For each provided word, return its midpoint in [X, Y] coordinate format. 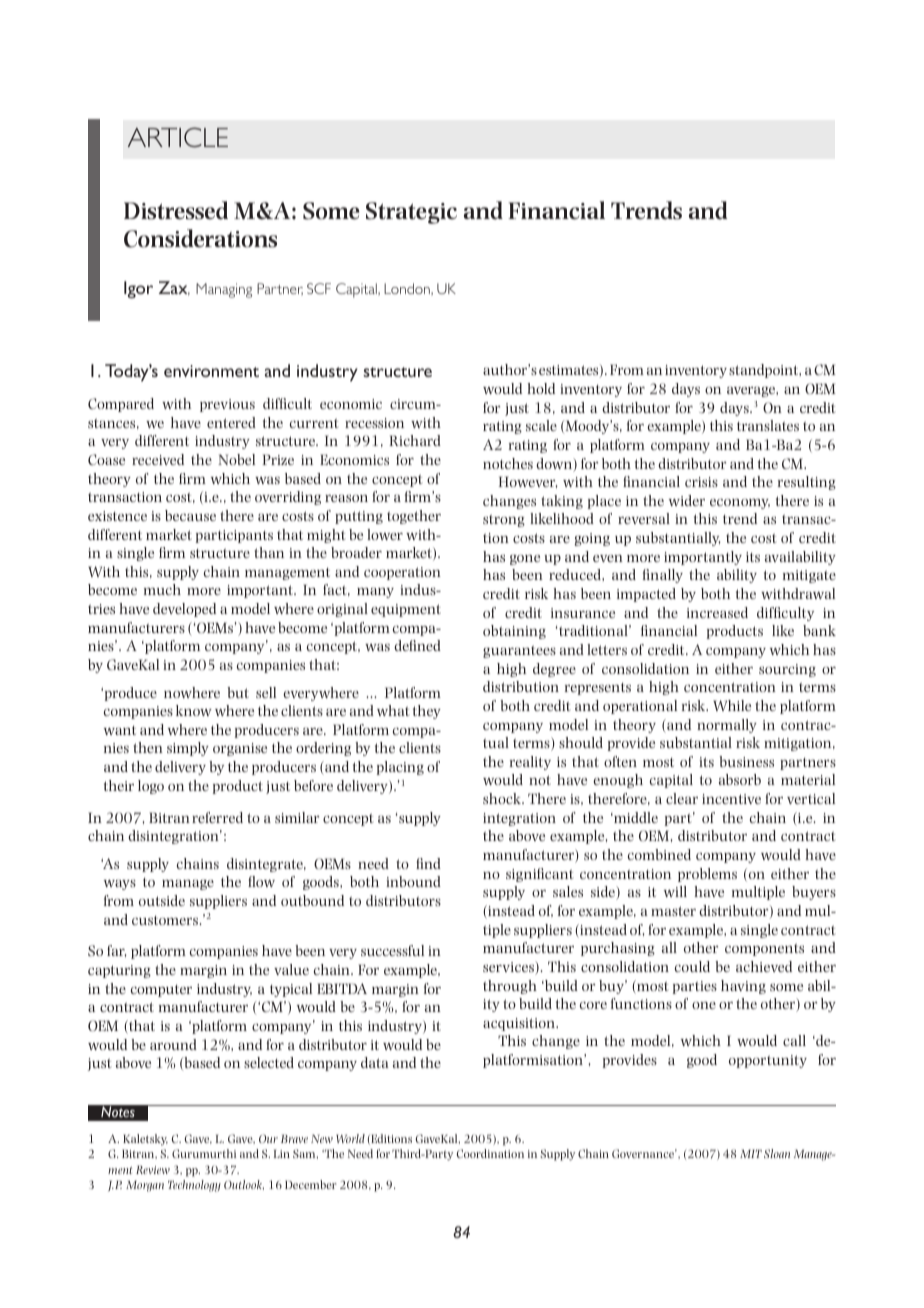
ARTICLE [178, 137]
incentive [731, 799]
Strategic [411, 213]
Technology [194, 1186]
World [350, 1138]
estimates [570, 371]
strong [504, 520]
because [190, 515]
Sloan [777, 1153]
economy [740, 504]
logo [151, 787]
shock [503, 798]
